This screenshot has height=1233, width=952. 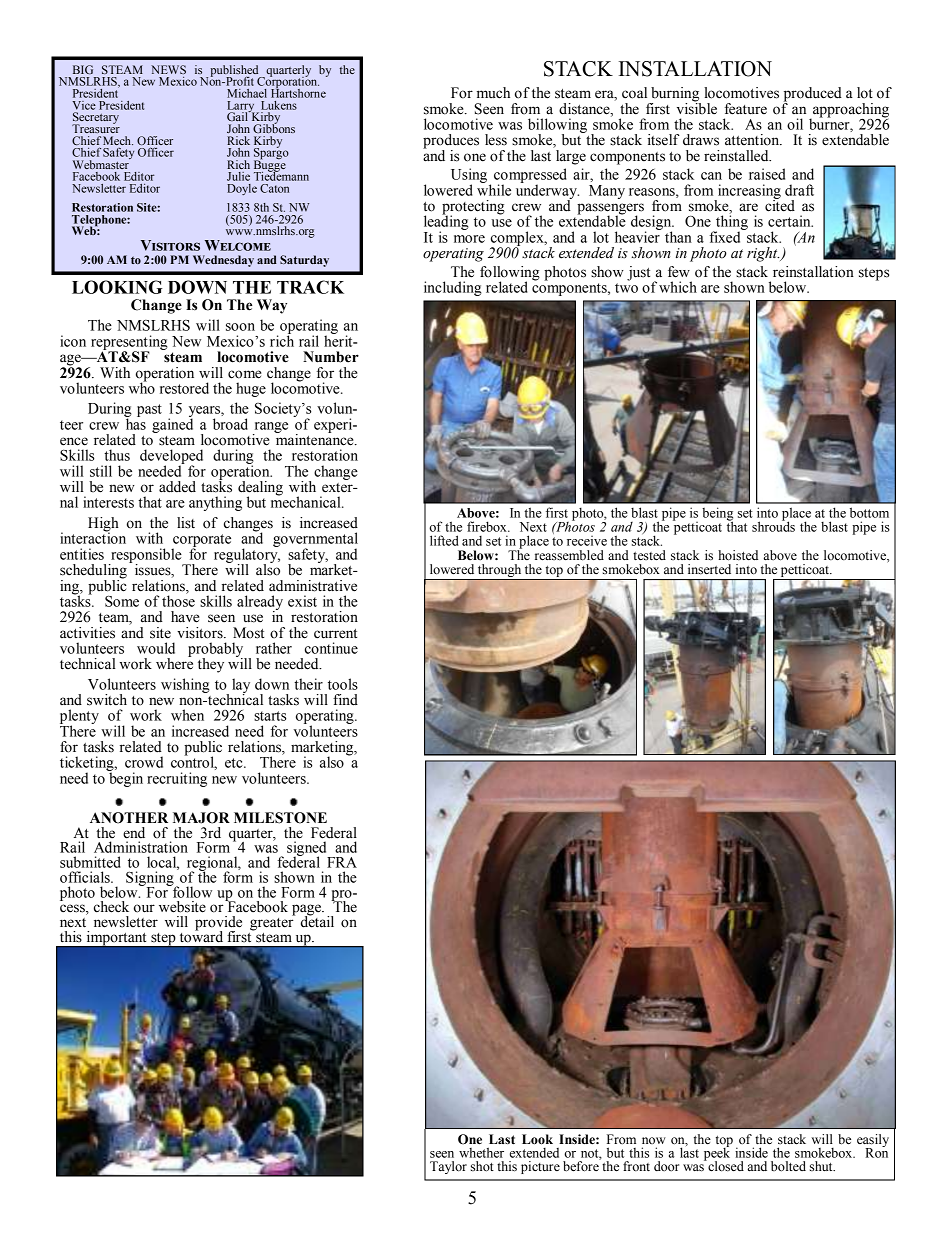 I want to click on much, so click(x=493, y=93).
